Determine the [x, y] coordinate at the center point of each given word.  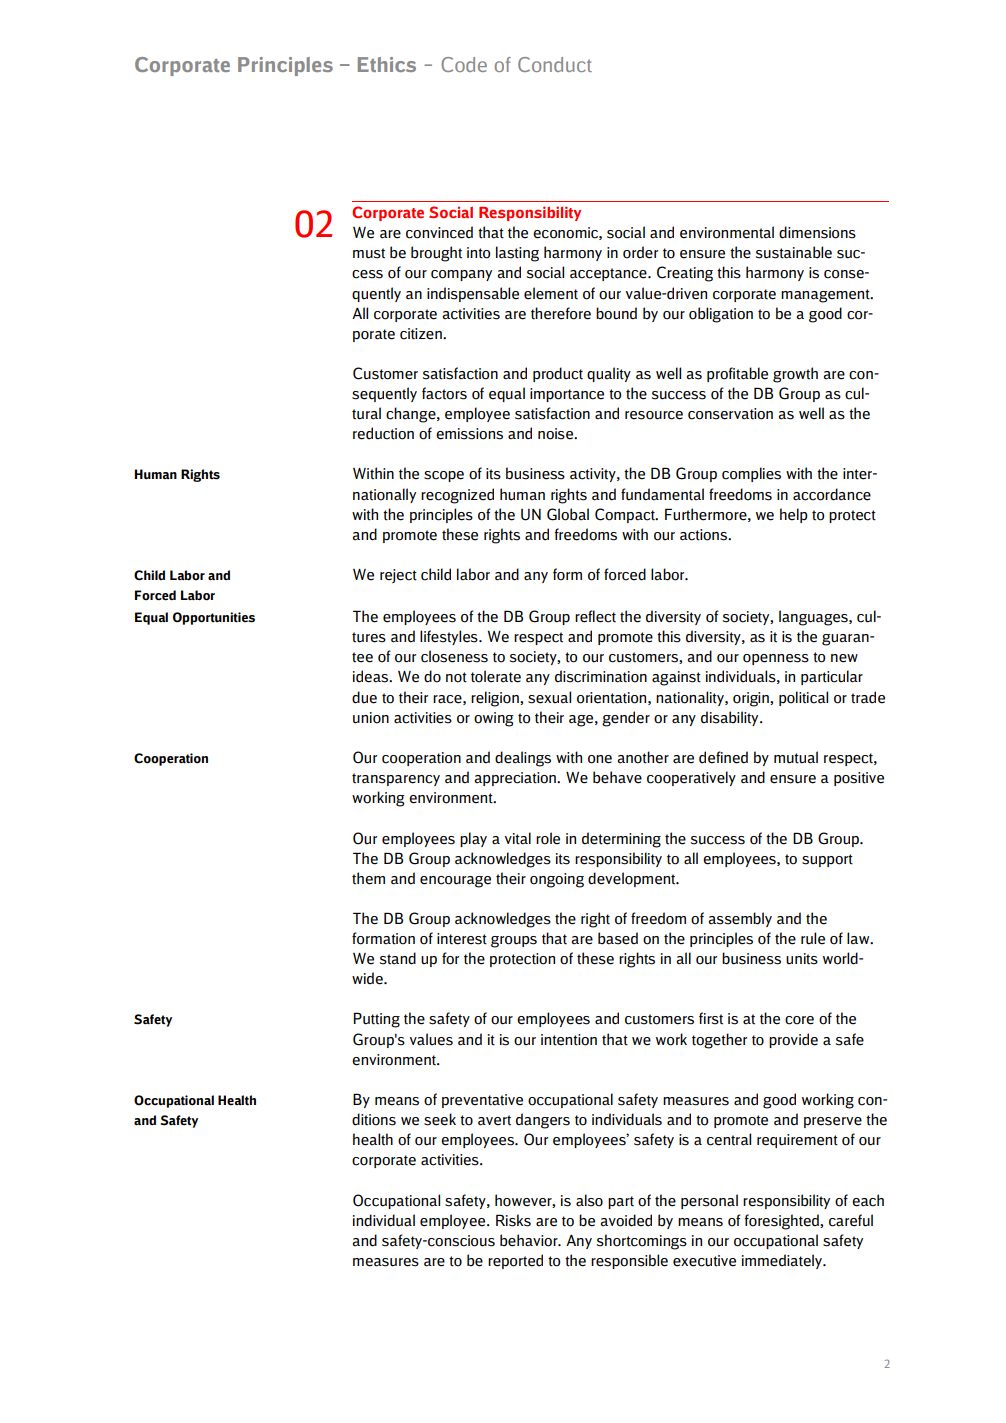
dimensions [817, 232]
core [799, 1020]
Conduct [555, 64]
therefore [561, 313]
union [371, 718]
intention [569, 1040]
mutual [796, 757]
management [826, 296]
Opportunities [214, 618]
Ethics [387, 64]
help [794, 515]
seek [440, 1119]
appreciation [516, 779]
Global [568, 514]
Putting [377, 1020]
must [369, 253]
